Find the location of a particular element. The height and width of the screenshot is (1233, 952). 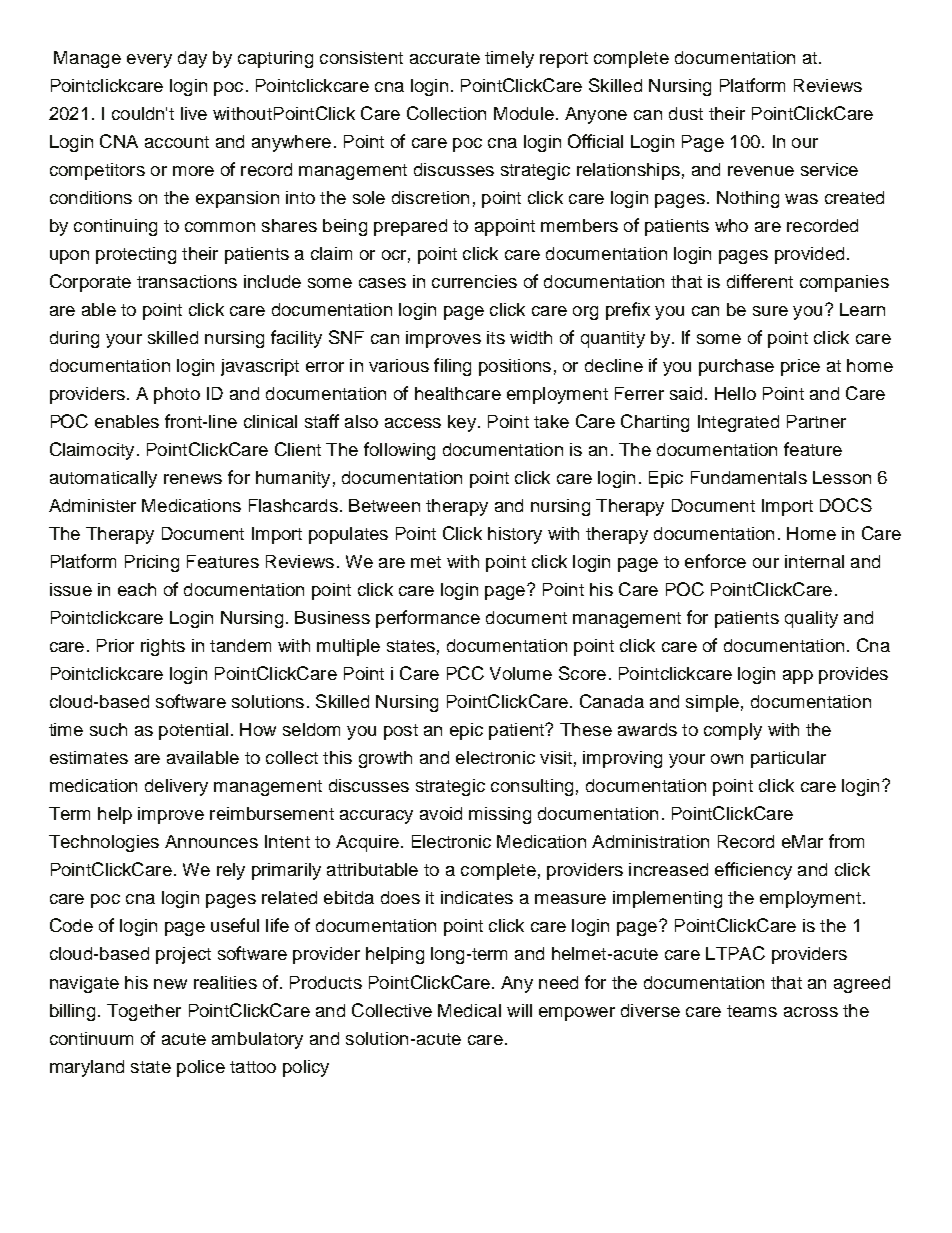

Hello is located at coordinates (735, 393).
